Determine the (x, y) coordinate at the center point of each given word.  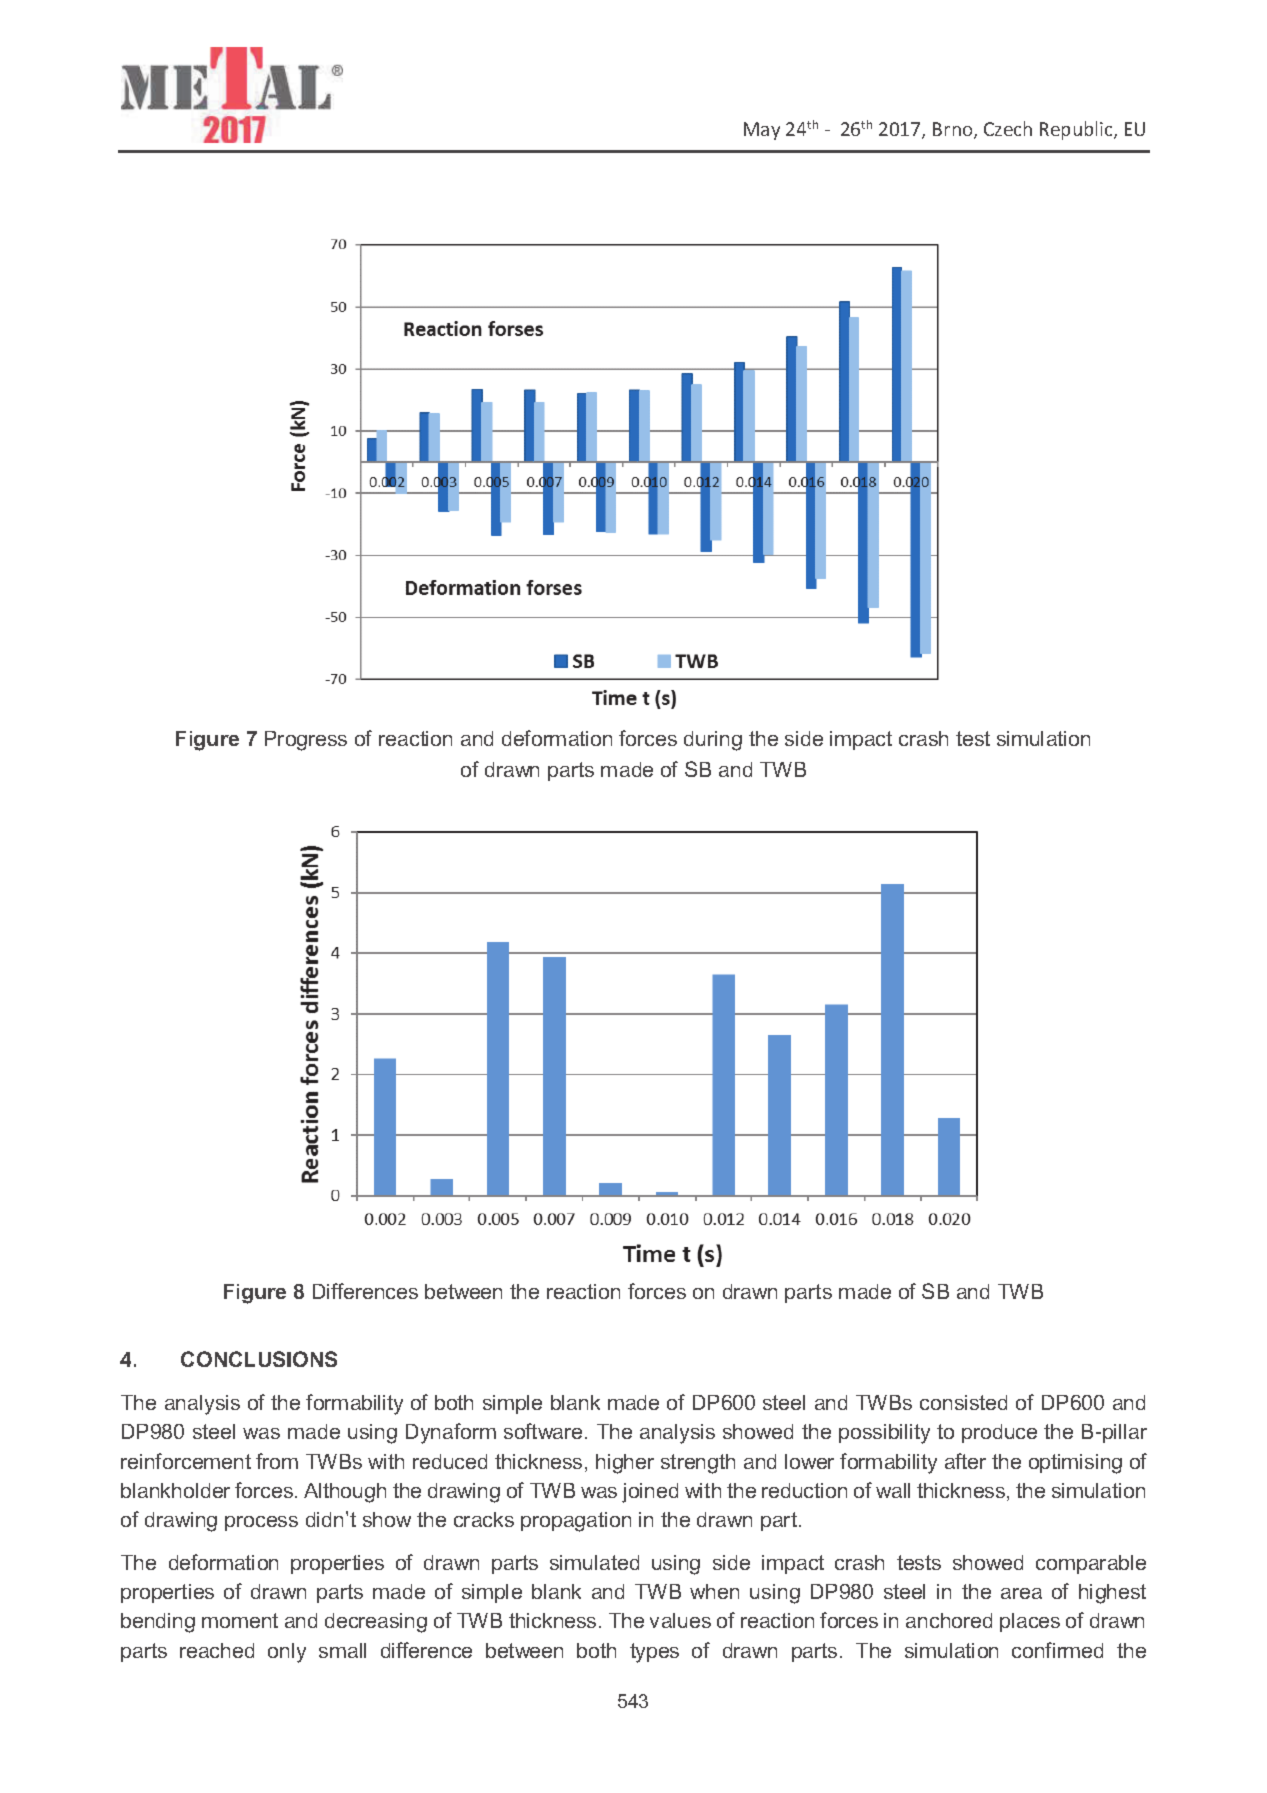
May (762, 131)
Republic (1077, 130)
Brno (954, 130)
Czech (1008, 128)
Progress (306, 741)
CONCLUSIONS (259, 1359)
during (713, 741)
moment (240, 1620)
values (680, 1620)
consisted (963, 1402)
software (543, 1431)
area (1021, 1593)
